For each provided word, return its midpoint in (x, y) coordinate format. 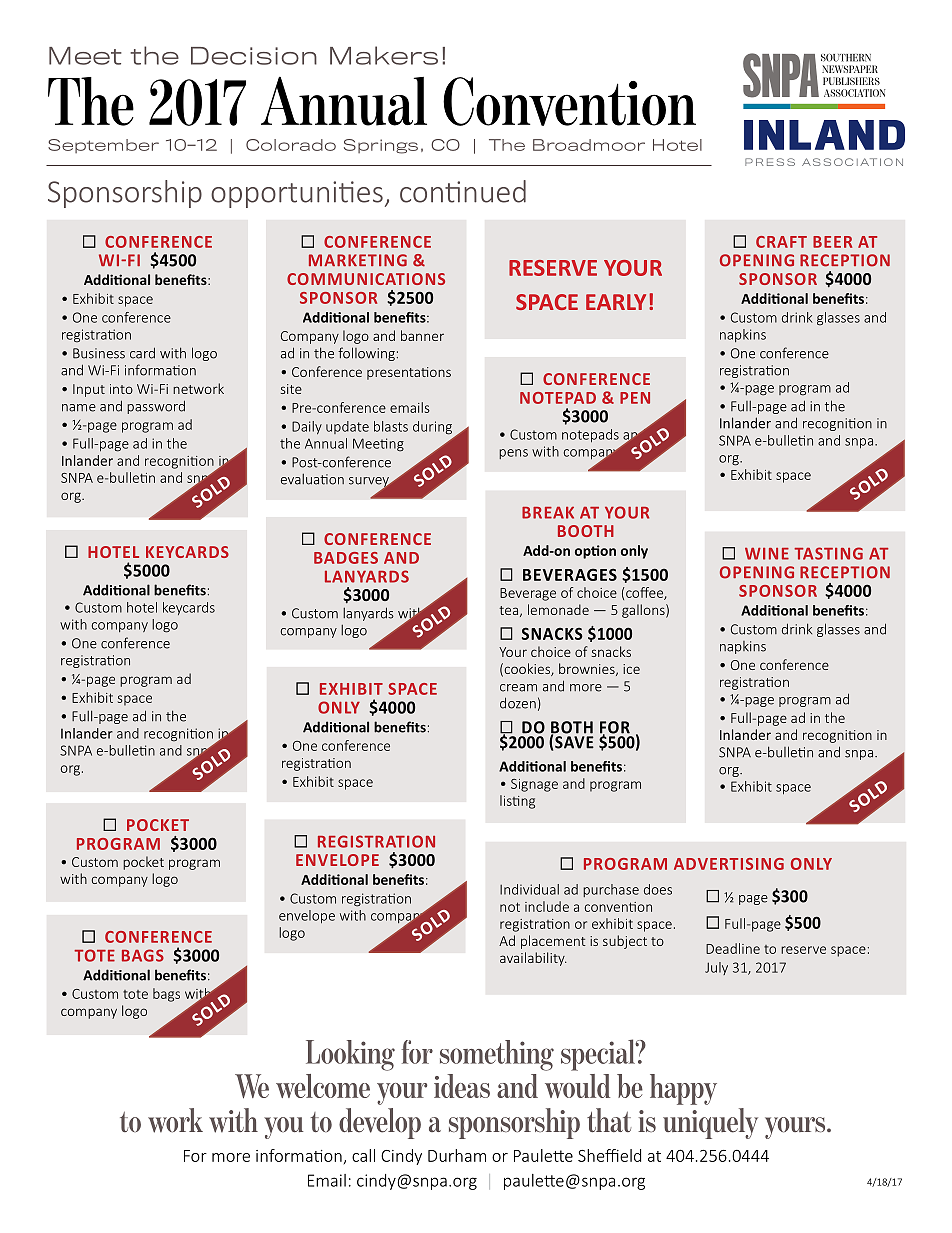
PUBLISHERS (851, 81)
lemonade (558, 609)
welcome (323, 1086)
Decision (254, 56)
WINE (767, 554)
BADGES (346, 558)
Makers (384, 55)
